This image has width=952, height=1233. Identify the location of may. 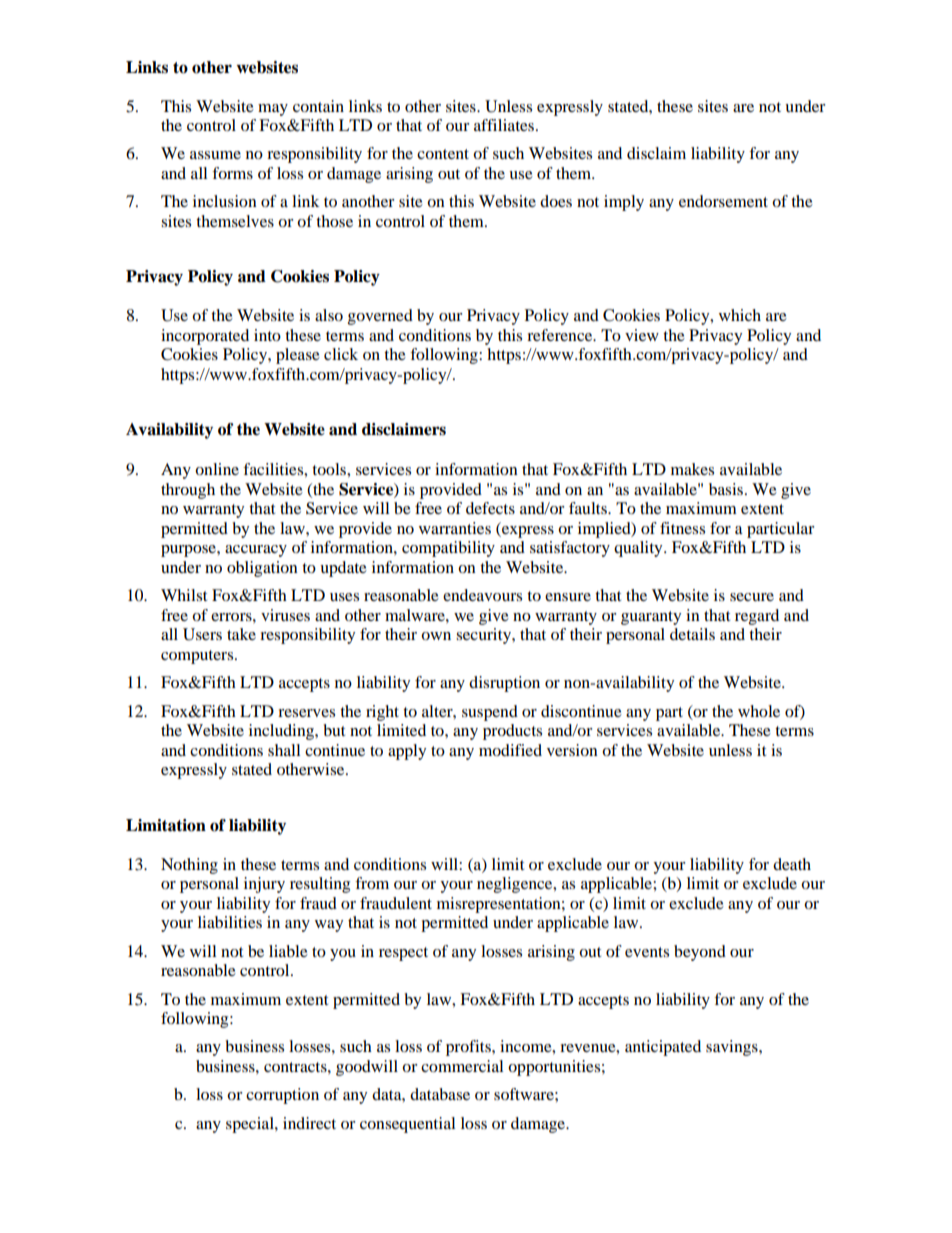
(273, 110).
